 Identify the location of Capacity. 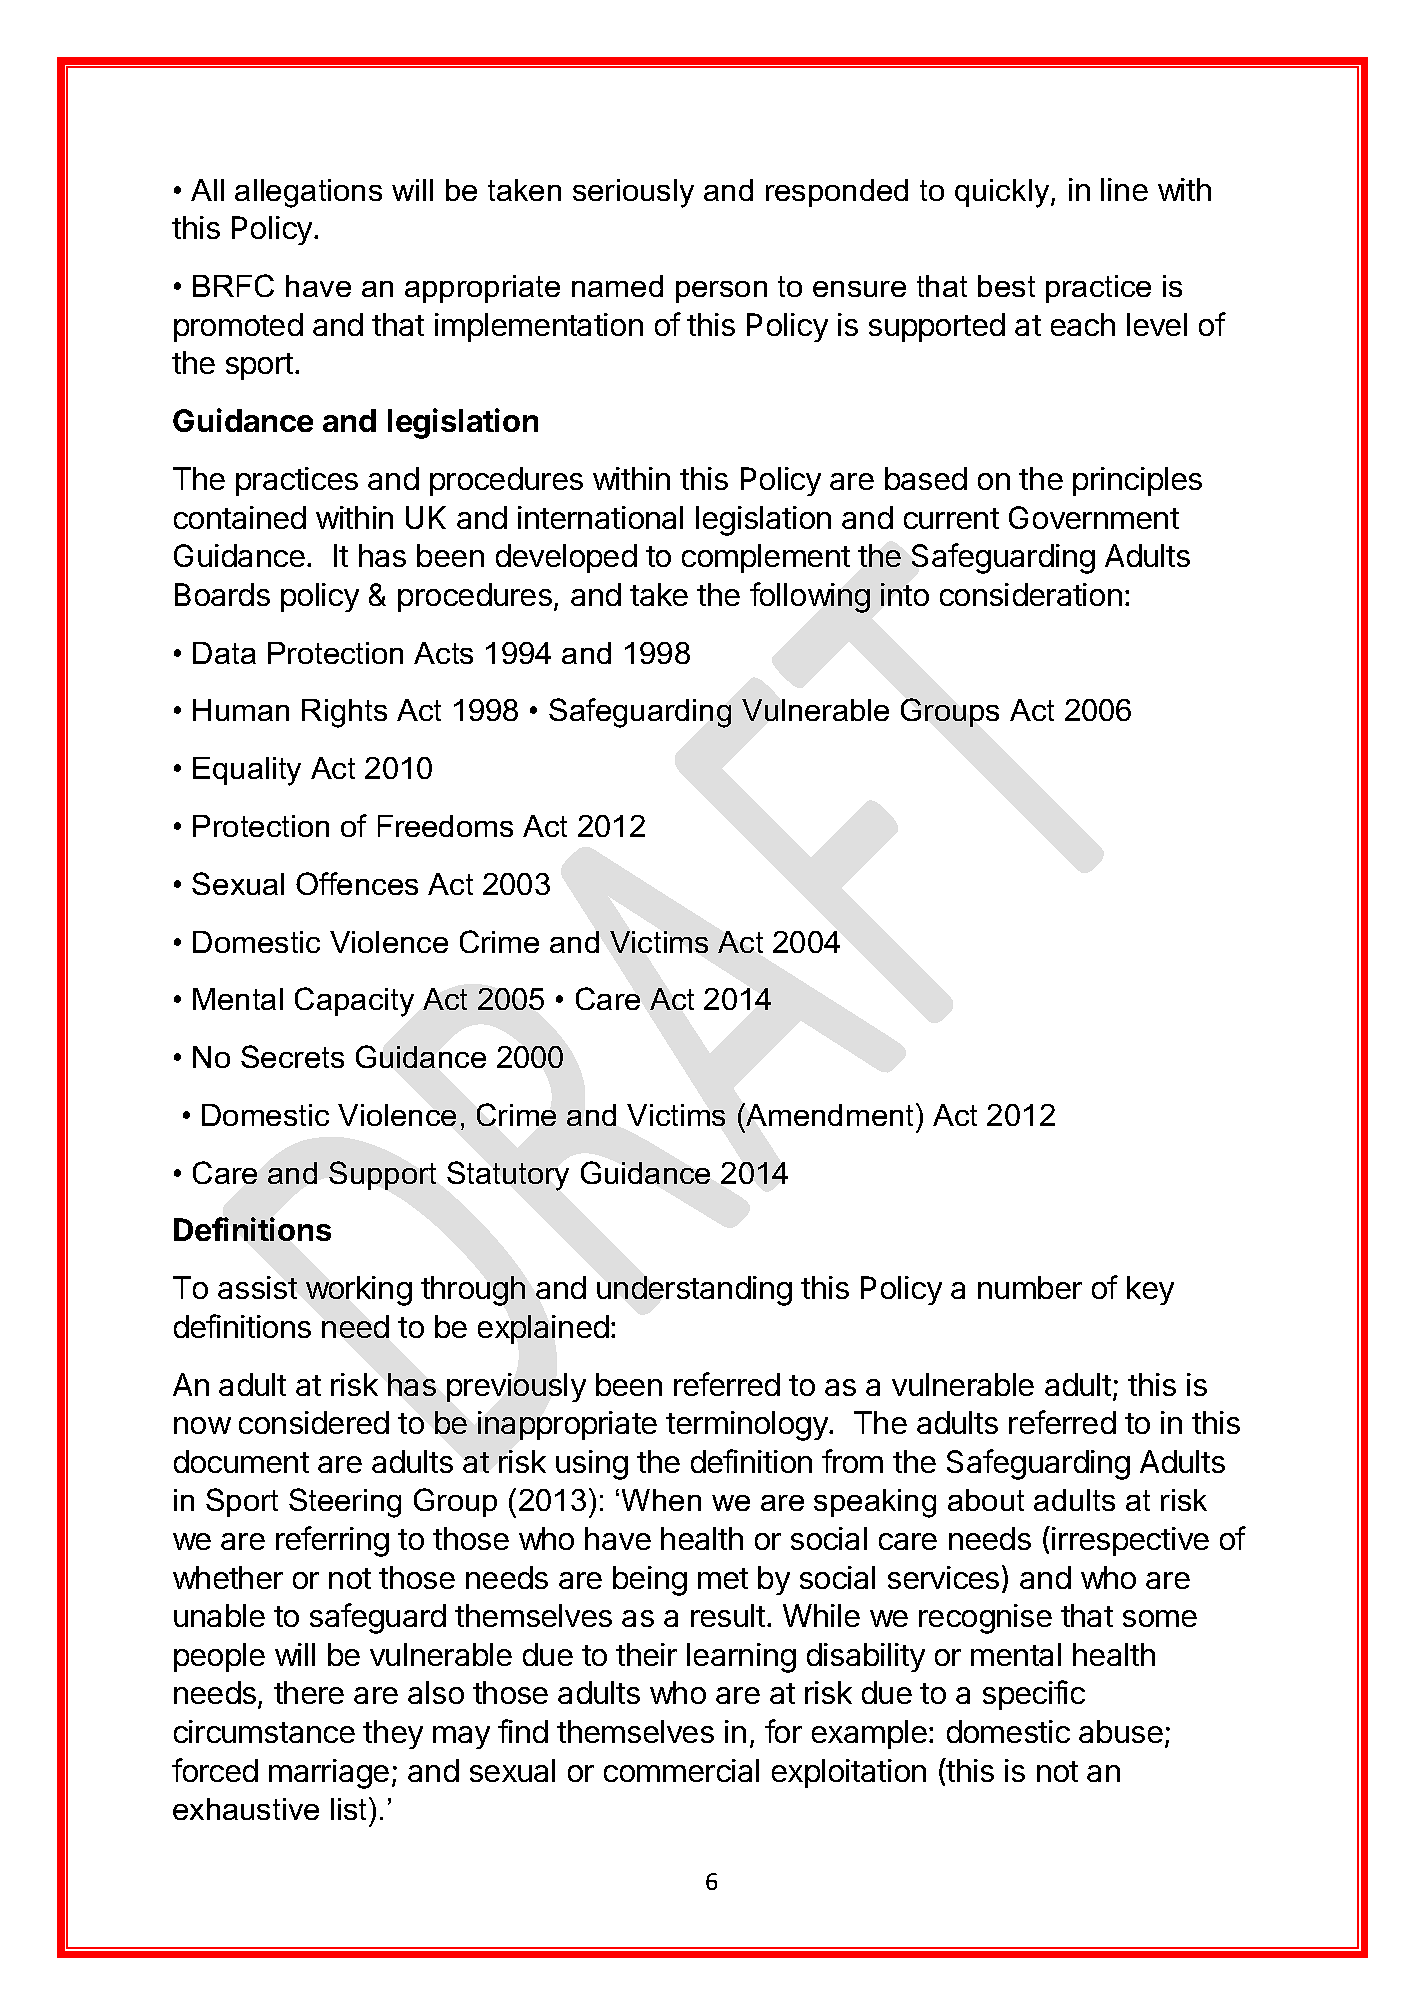
(354, 1002).
